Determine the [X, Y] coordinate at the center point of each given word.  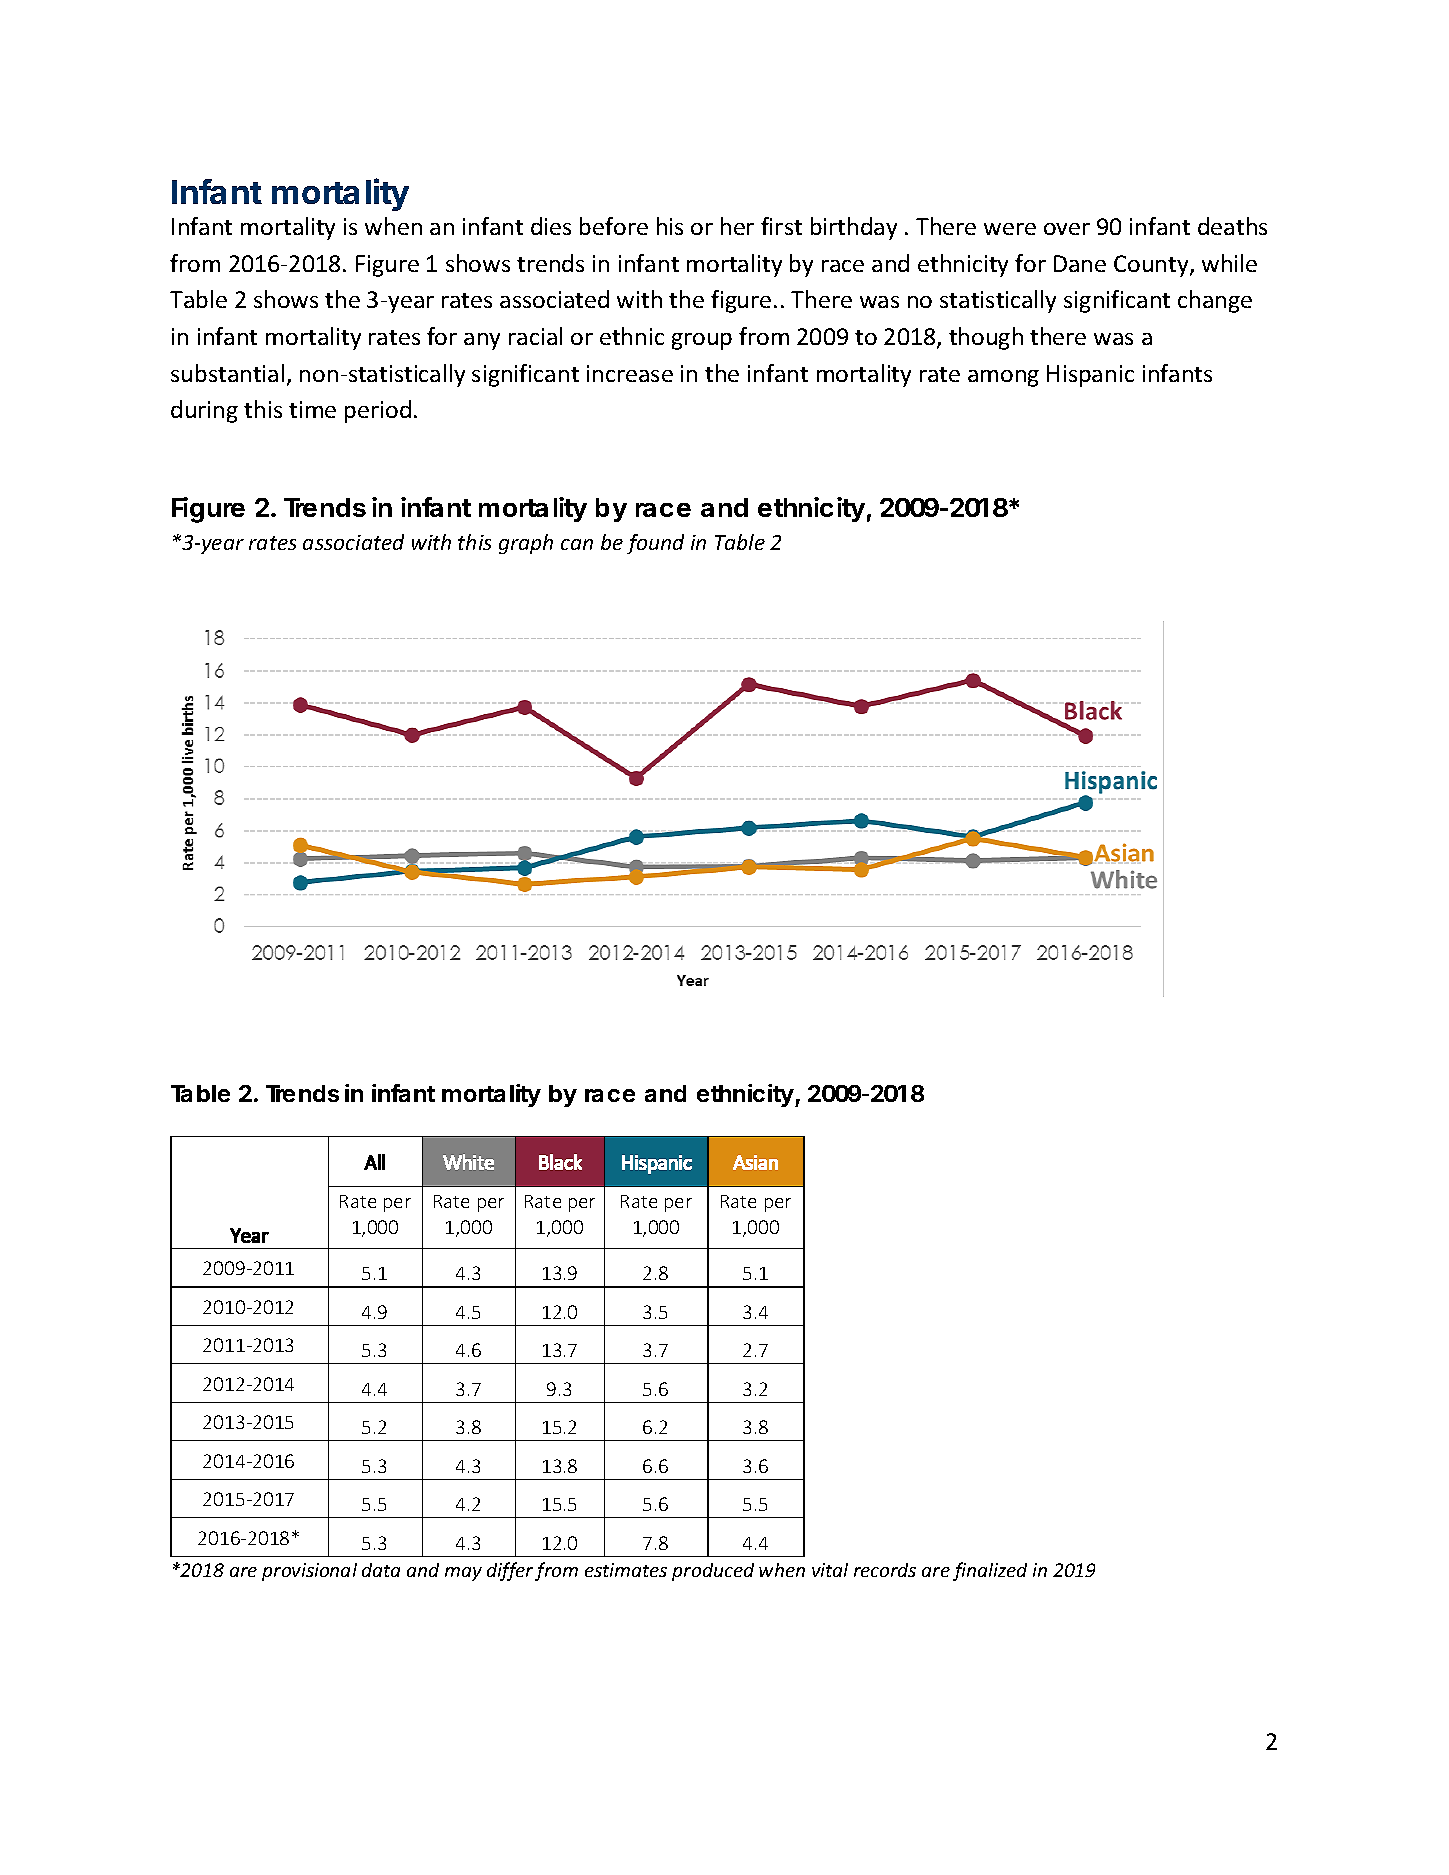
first [781, 226]
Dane [1080, 263]
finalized [990, 1571]
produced [713, 1572]
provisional [309, 1572]
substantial [227, 373]
